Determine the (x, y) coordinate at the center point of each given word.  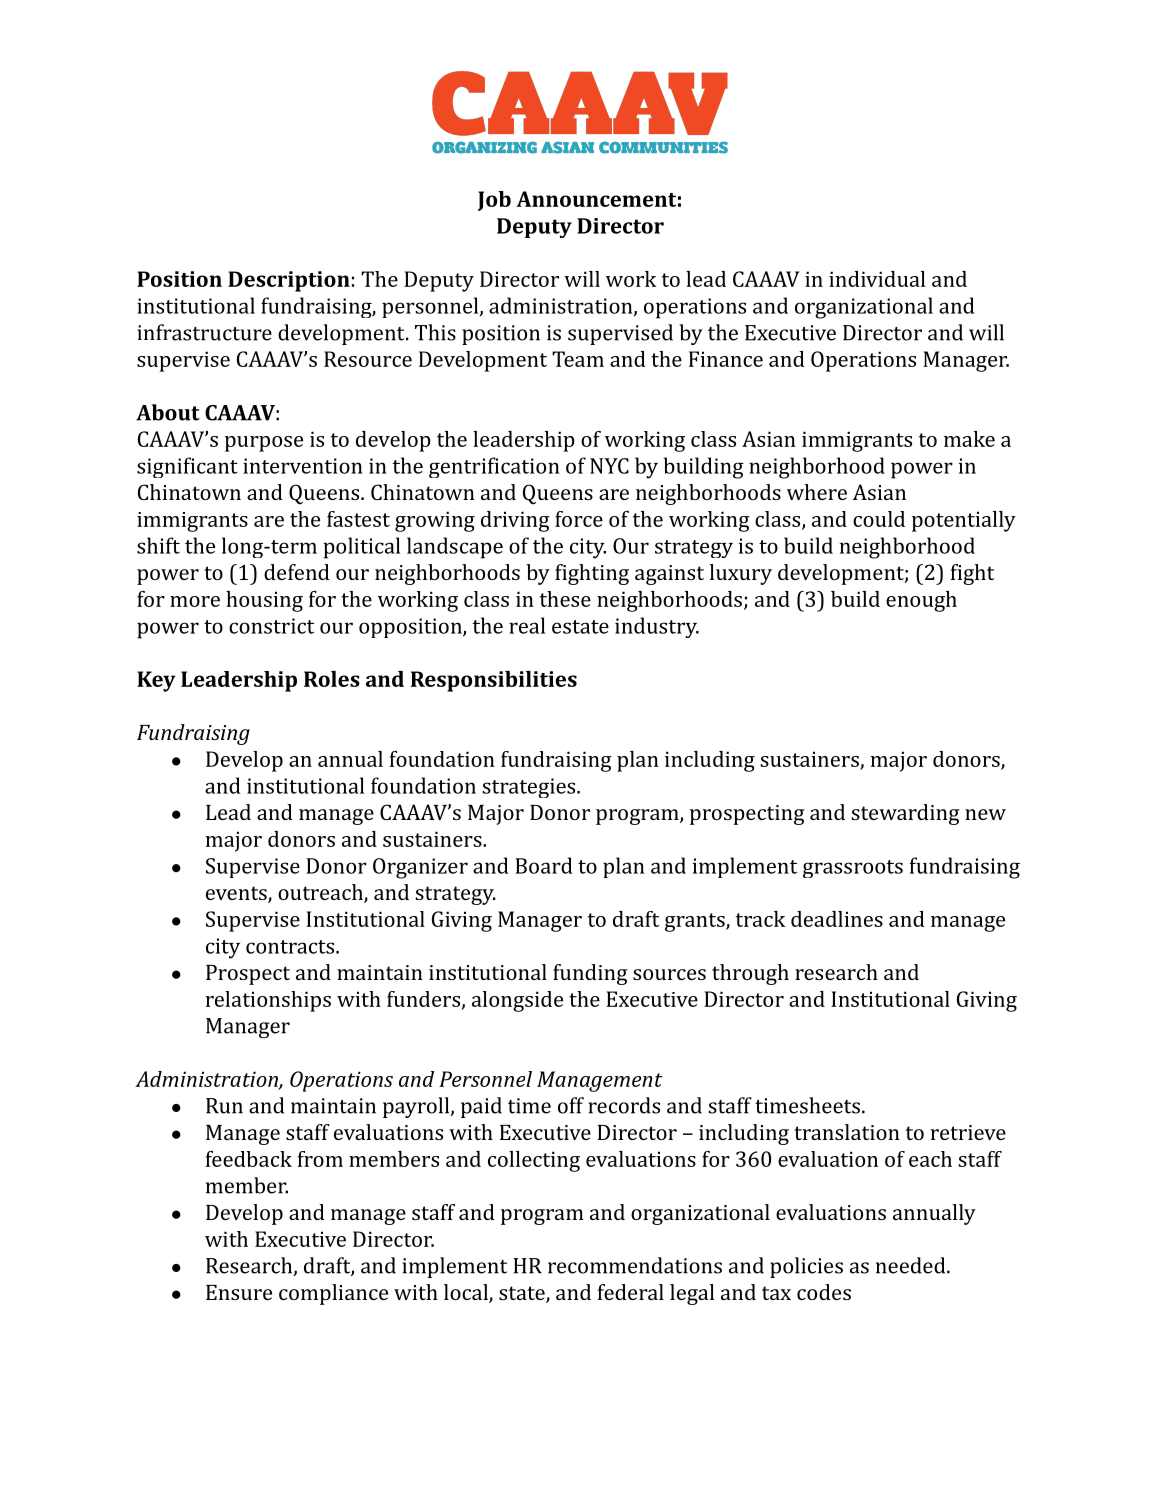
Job (494, 201)
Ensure (239, 1292)
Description (289, 281)
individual (877, 279)
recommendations (635, 1265)
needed (910, 1265)
